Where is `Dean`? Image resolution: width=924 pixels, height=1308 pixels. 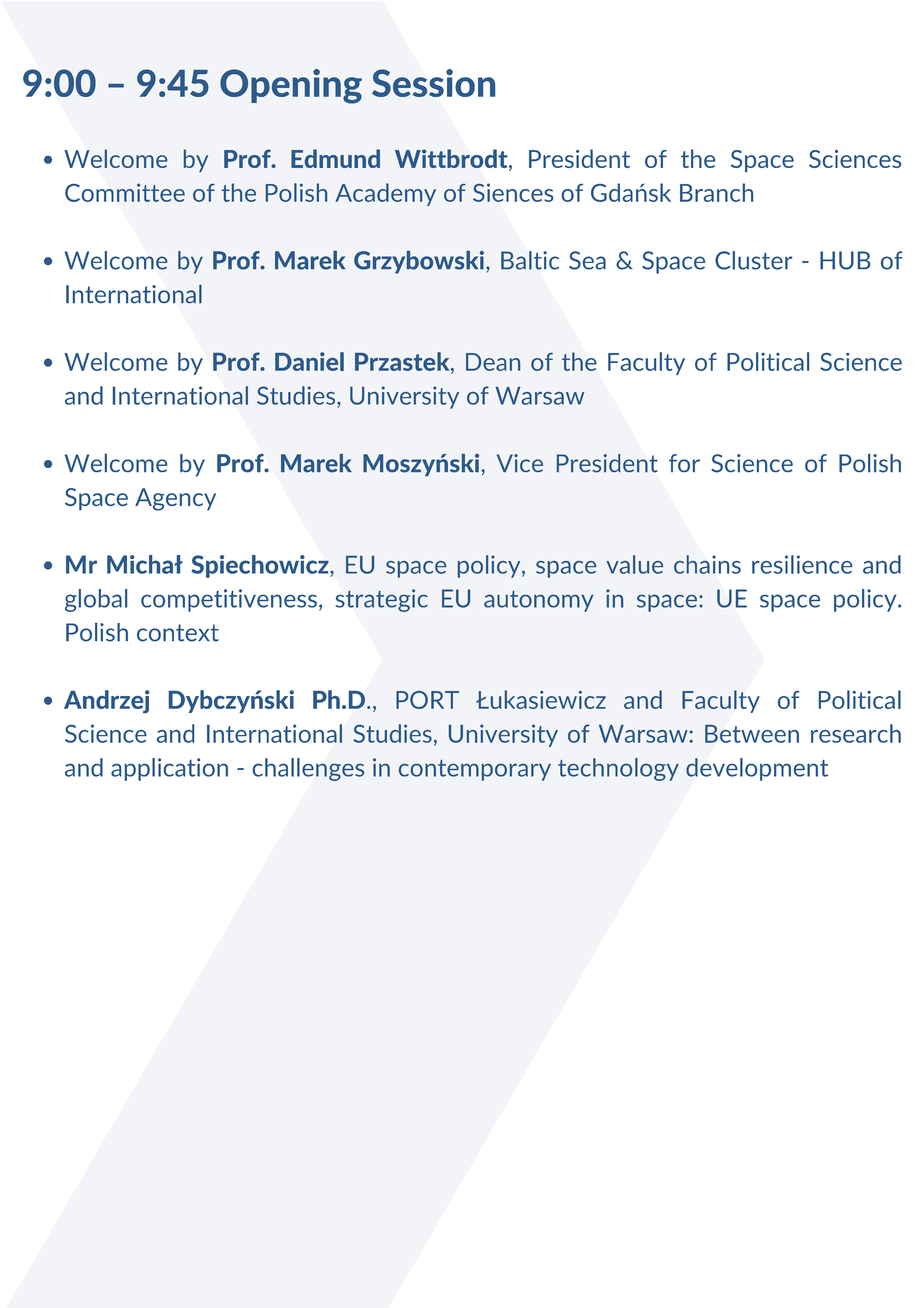
Dean is located at coordinates (493, 362).
